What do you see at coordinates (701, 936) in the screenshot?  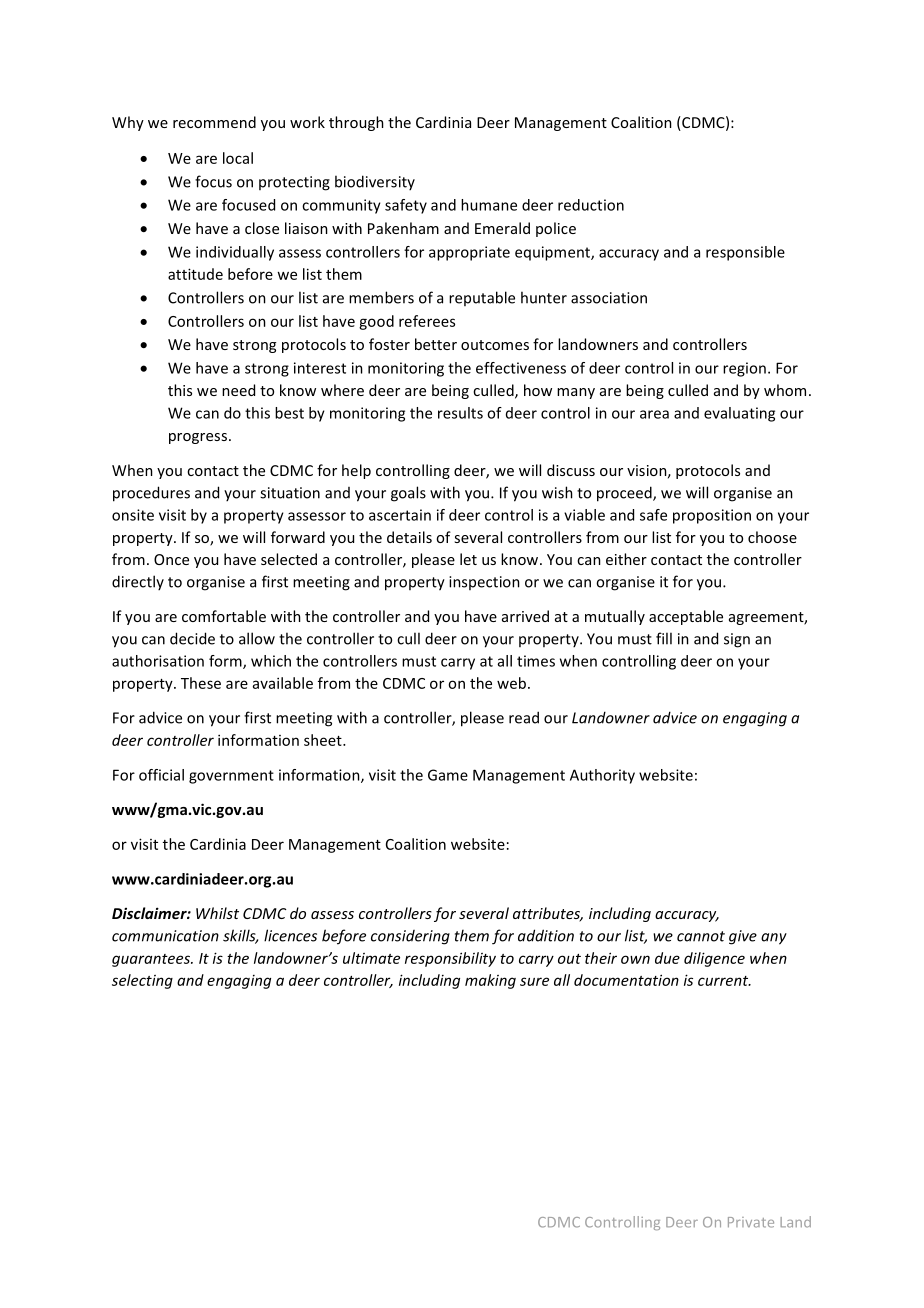 I see `cannot` at bounding box center [701, 936].
